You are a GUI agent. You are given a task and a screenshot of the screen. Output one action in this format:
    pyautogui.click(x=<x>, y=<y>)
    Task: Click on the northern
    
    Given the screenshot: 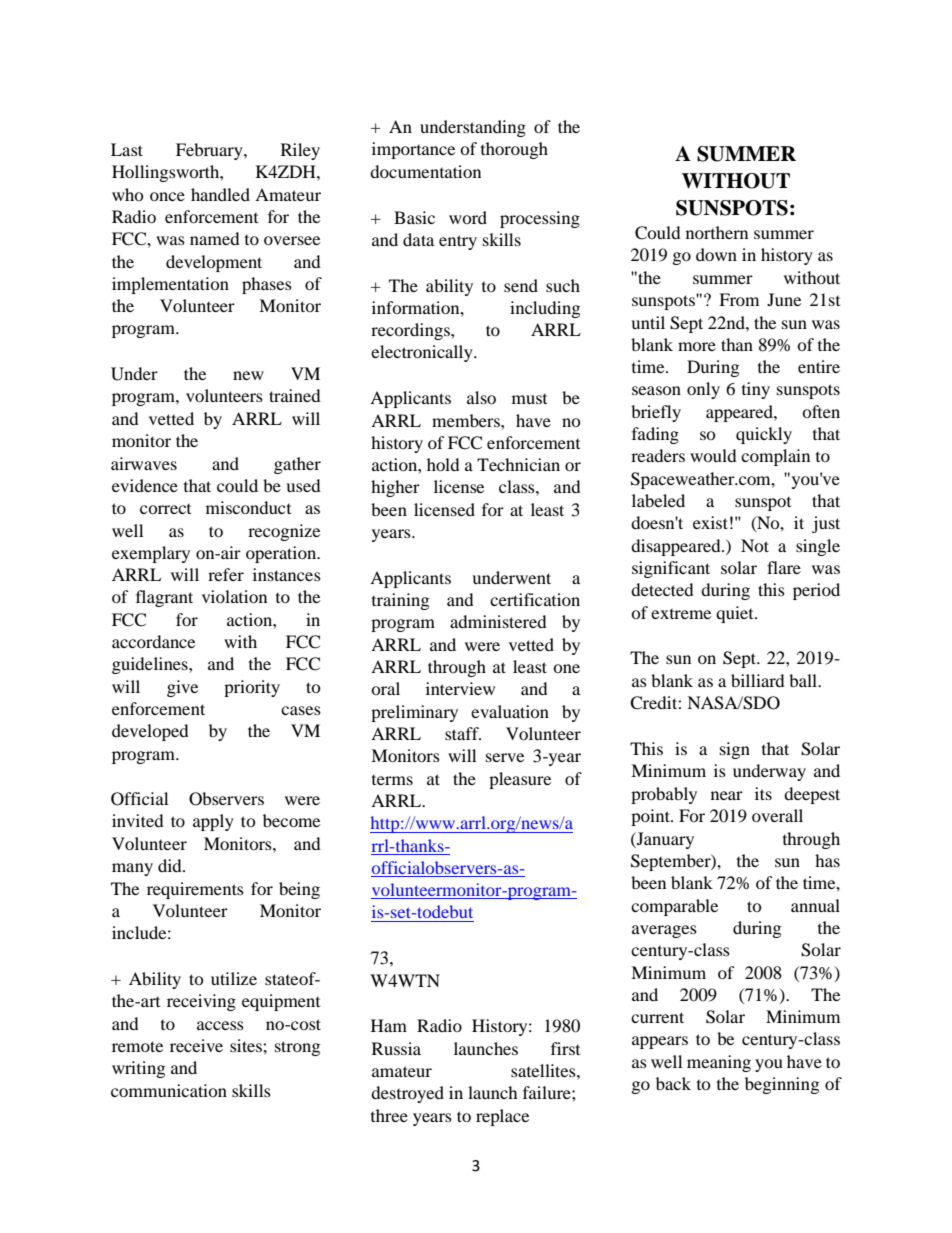 What is the action you would take?
    pyautogui.click(x=717, y=232)
